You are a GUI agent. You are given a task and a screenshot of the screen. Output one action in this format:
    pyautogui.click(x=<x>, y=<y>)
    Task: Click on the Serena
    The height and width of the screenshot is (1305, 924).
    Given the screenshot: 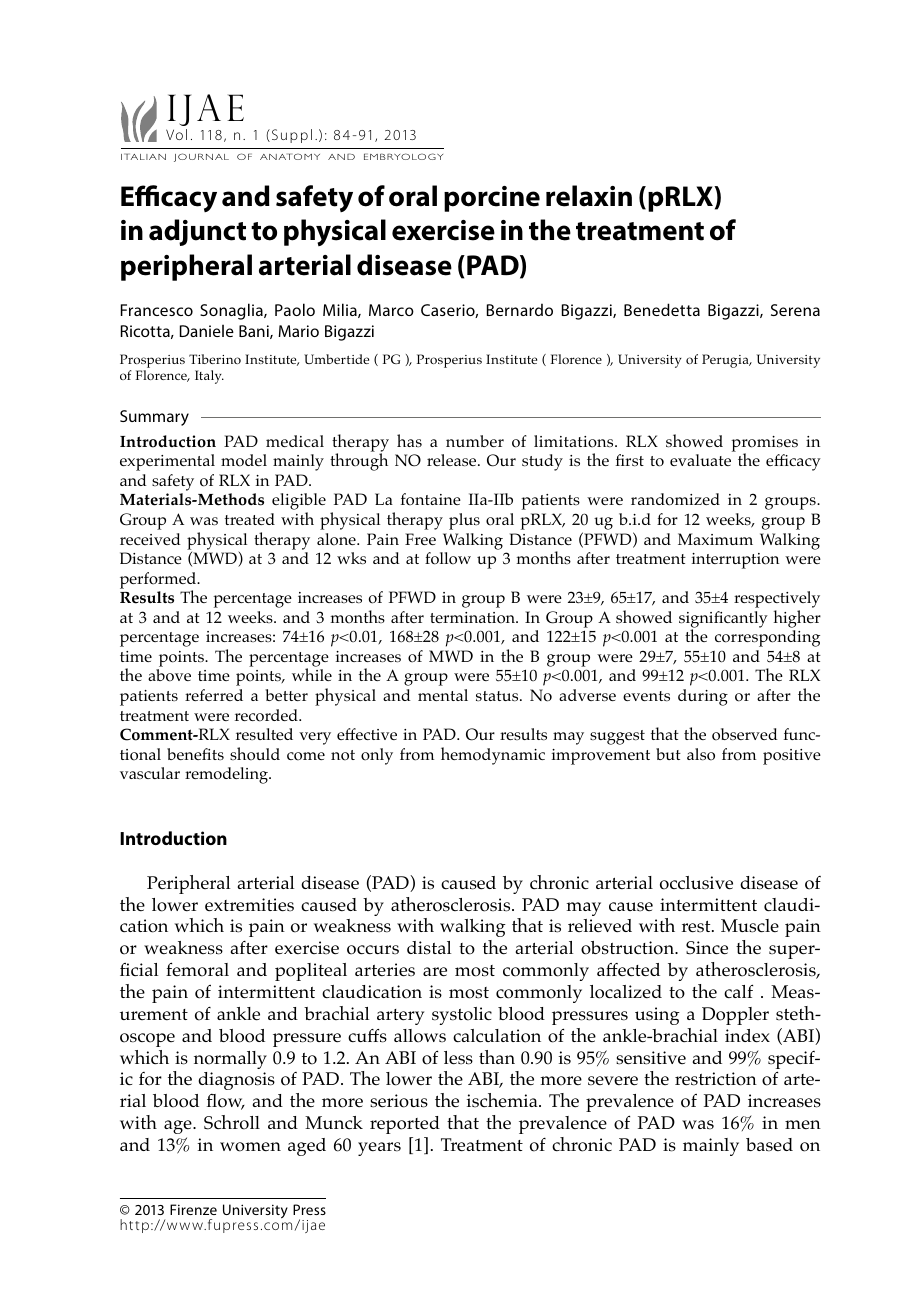 What is the action you would take?
    pyautogui.click(x=795, y=310)
